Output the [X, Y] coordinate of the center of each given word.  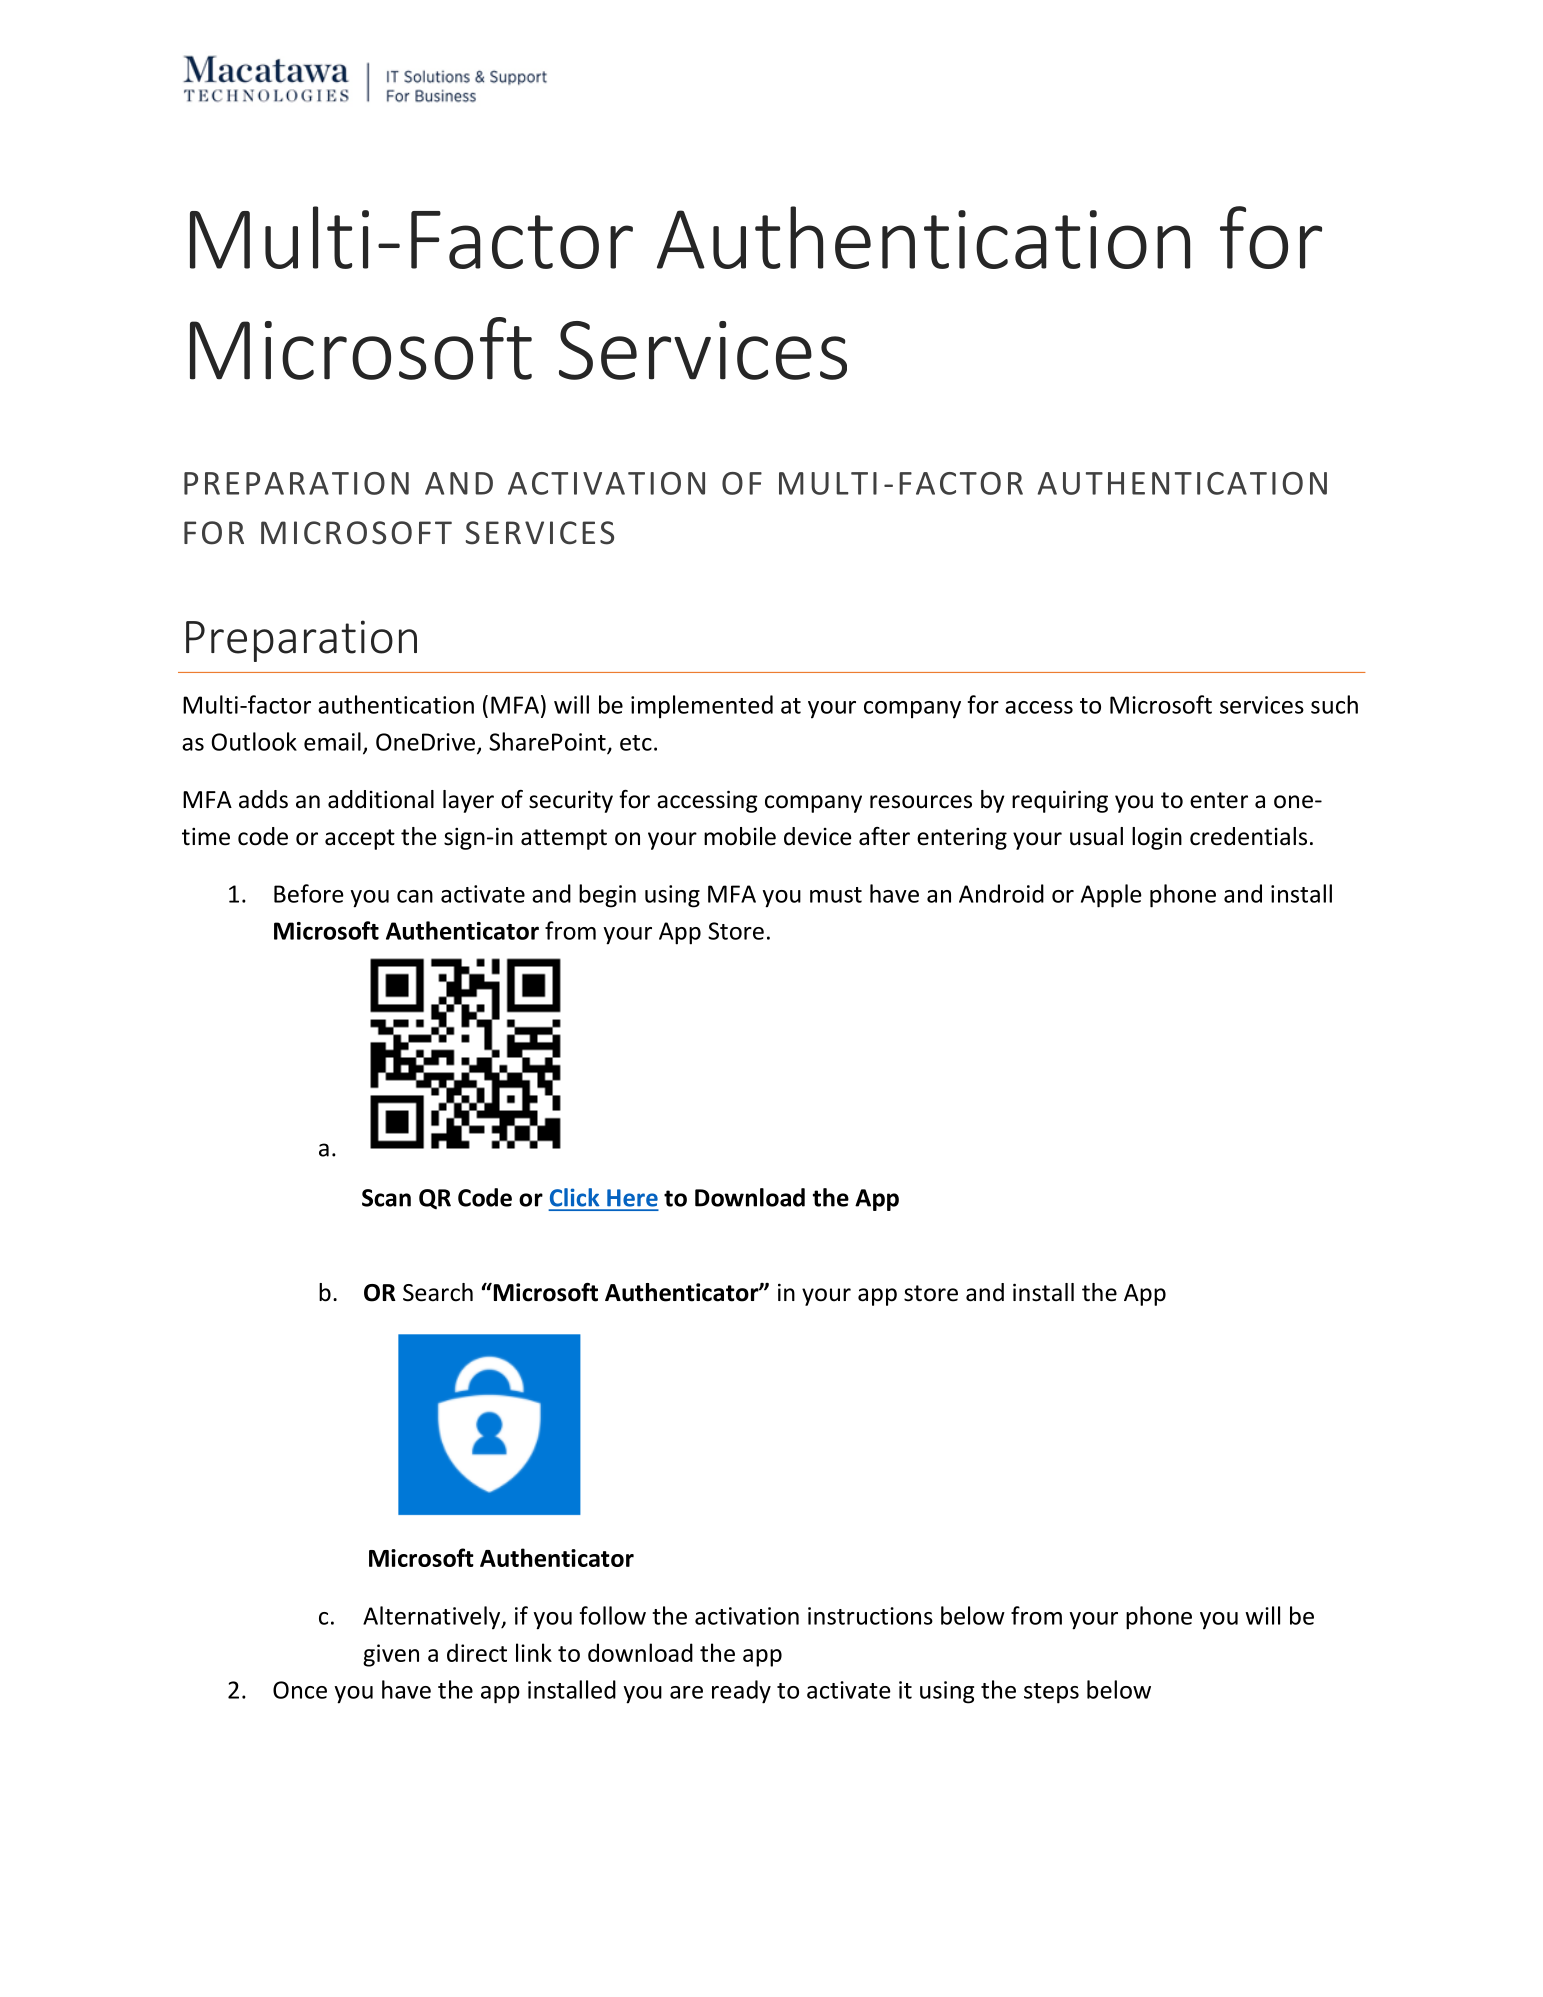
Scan [386, 1198]
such [1334, 704]
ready [741, 1692]
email [332, 741]
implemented [702, 707]
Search [438, 1292]
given [391, 1655]
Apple [1111, 896]
